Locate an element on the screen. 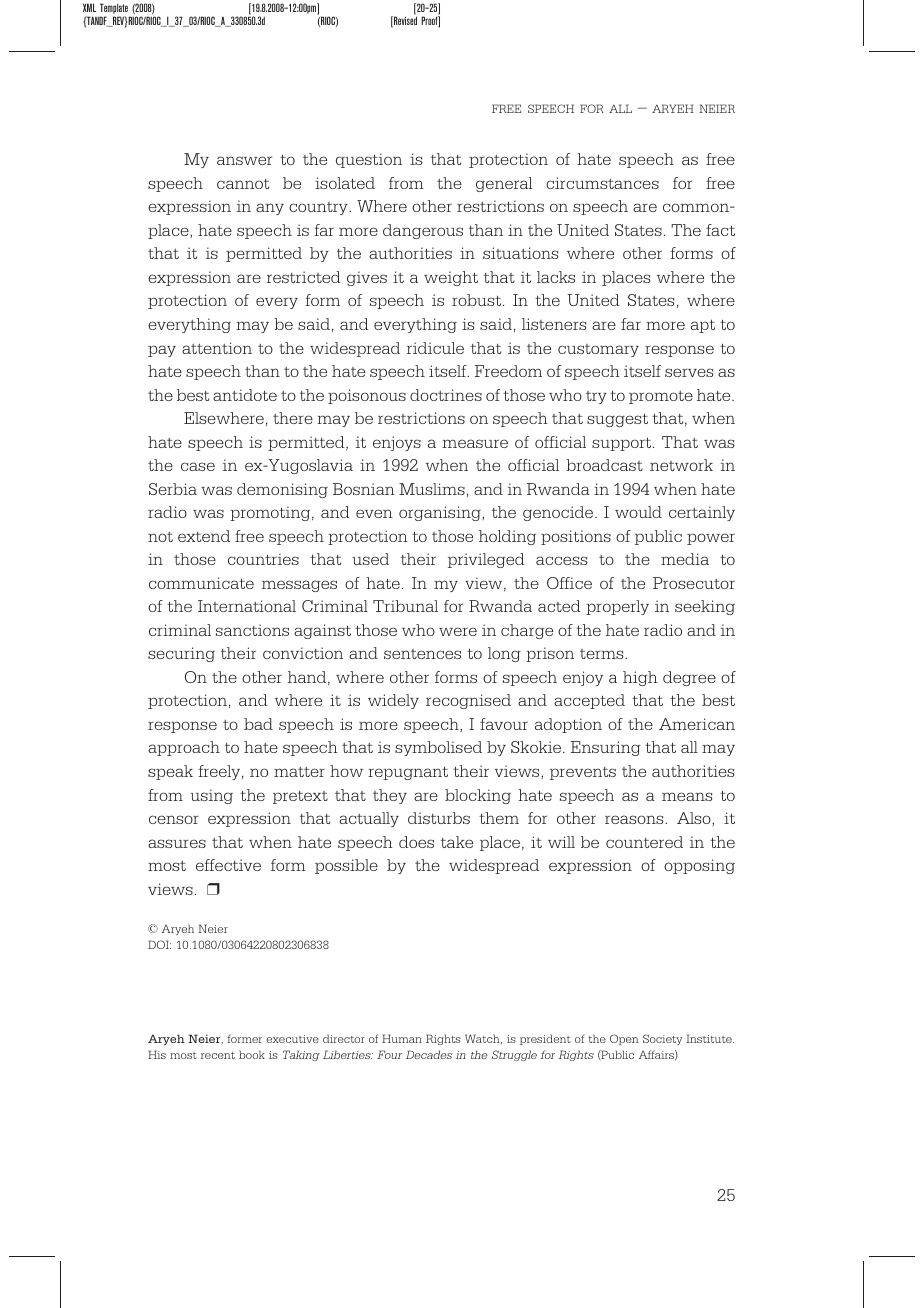 This screenshot has width=924, height=1308. pay is located at coordinates (162, 351).
